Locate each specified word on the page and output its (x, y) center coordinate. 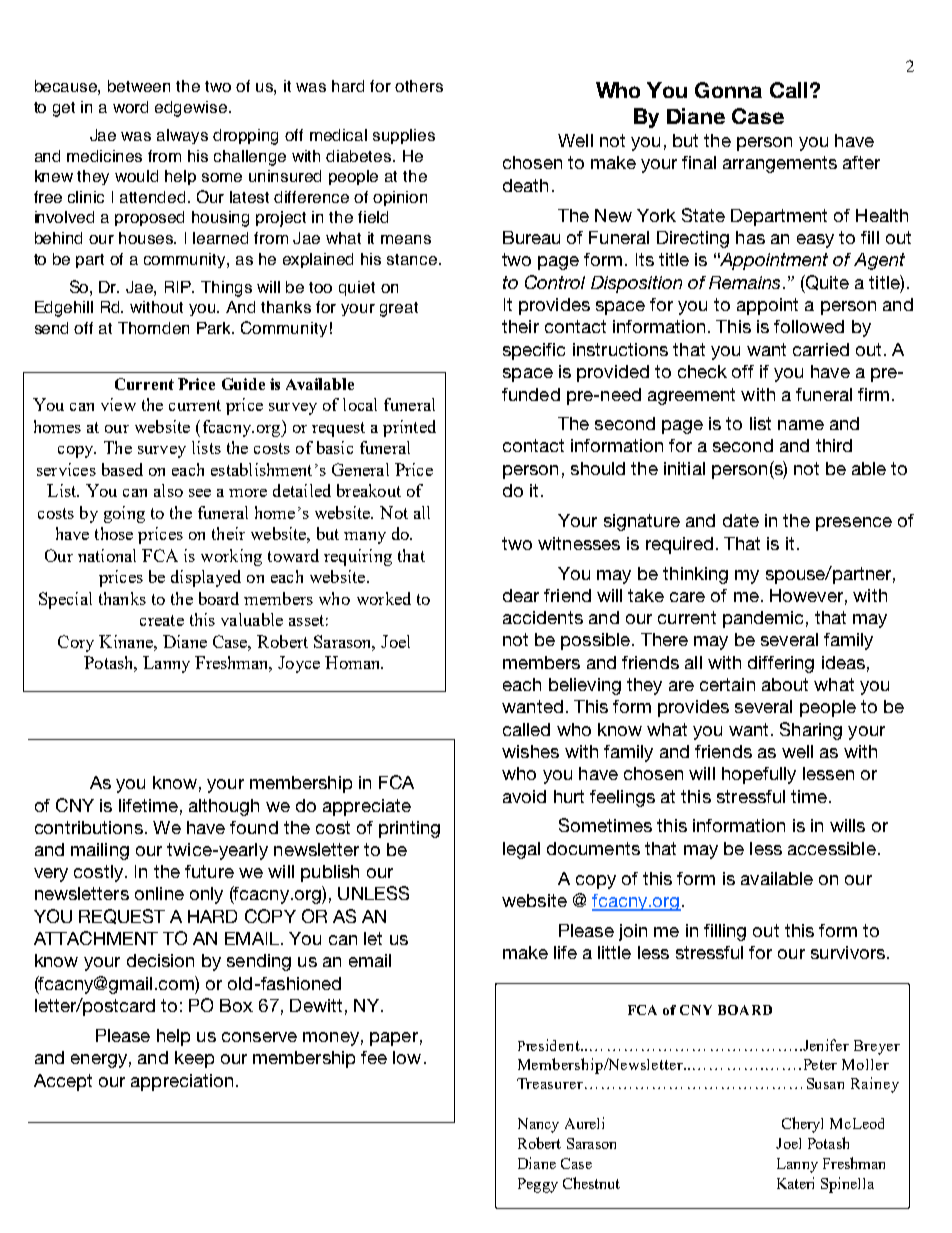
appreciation (182, 1082)
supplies (404, 136)
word (130, 107)
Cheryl (802, 1125)
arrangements (780, 164)
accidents (543, 617)
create (162, 620)
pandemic (763, 619)
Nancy (538, 1125)
